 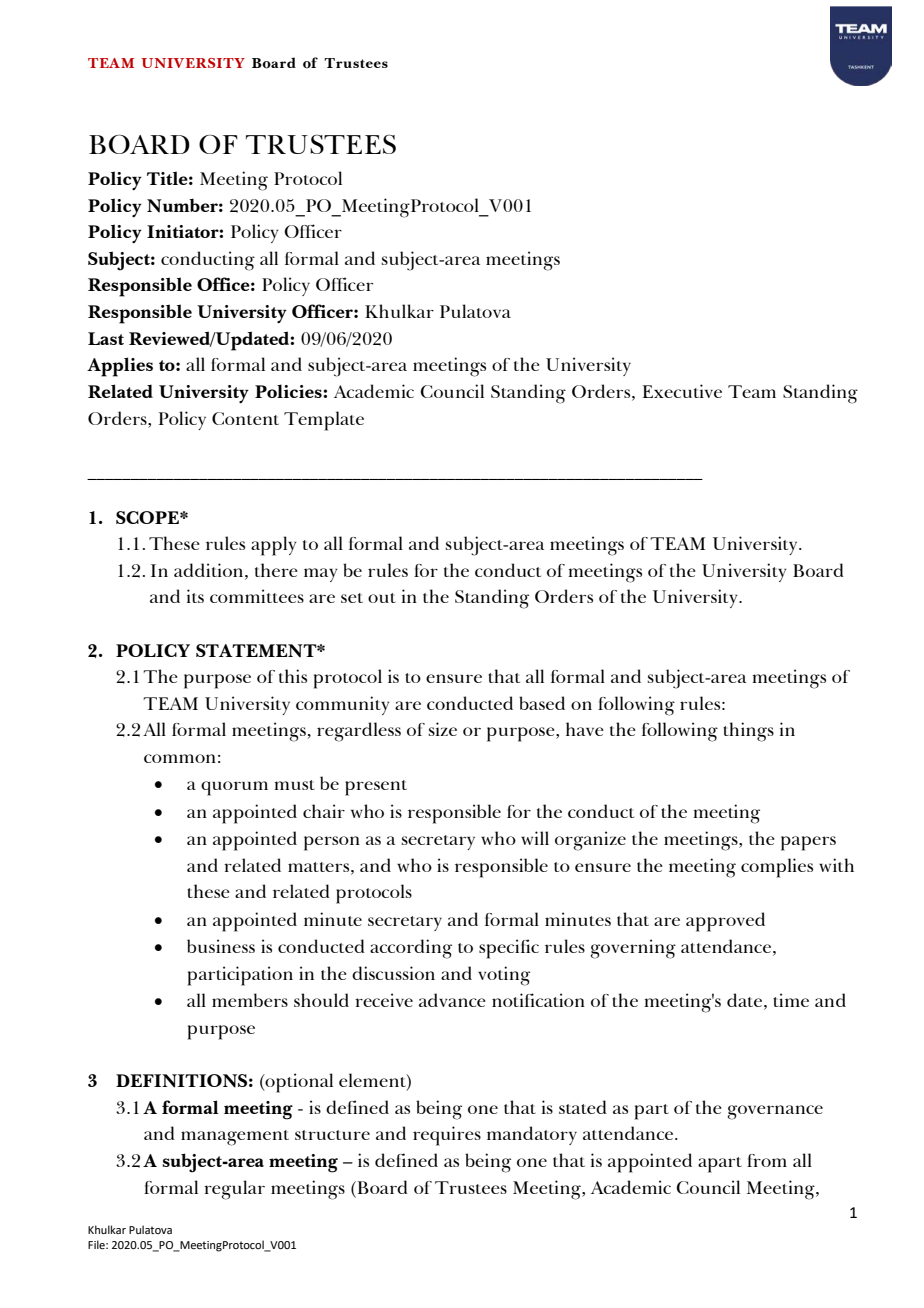 What do you see at coordinates (234, 1190) in the screenshot?
I see `regular` at bounding box center [234, 1190].
